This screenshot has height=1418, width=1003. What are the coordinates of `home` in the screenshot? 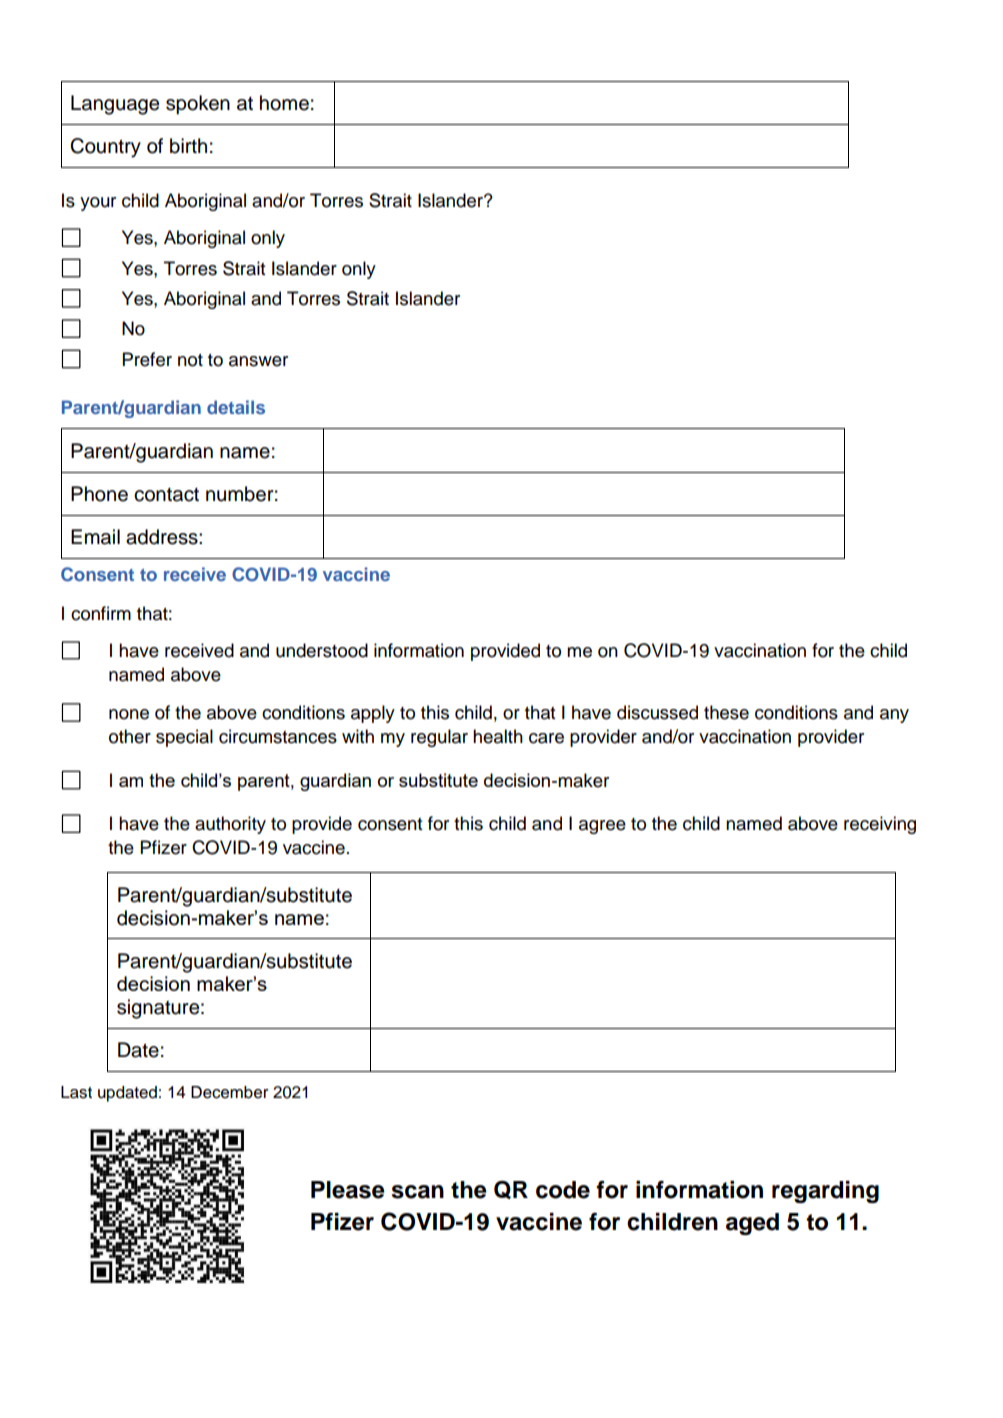 It's located at (284, 103).
